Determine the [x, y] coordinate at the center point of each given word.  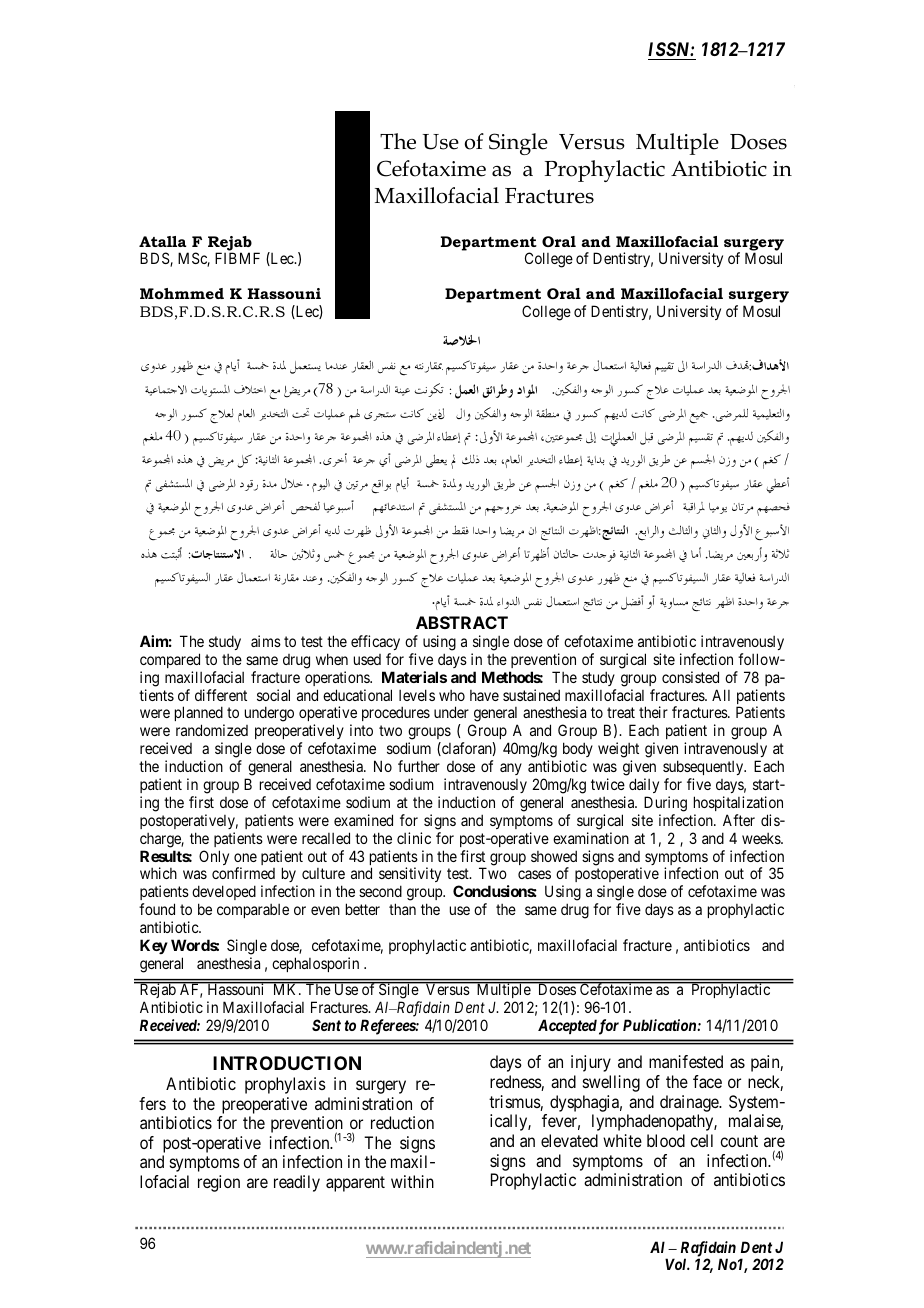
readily [297, 1183]
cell [701, 1140]
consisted [690, 677]
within [412, 1181]
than [402, 909]
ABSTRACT [462, 622]
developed [224, 892]
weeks [762, 838]
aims [266, 641]
